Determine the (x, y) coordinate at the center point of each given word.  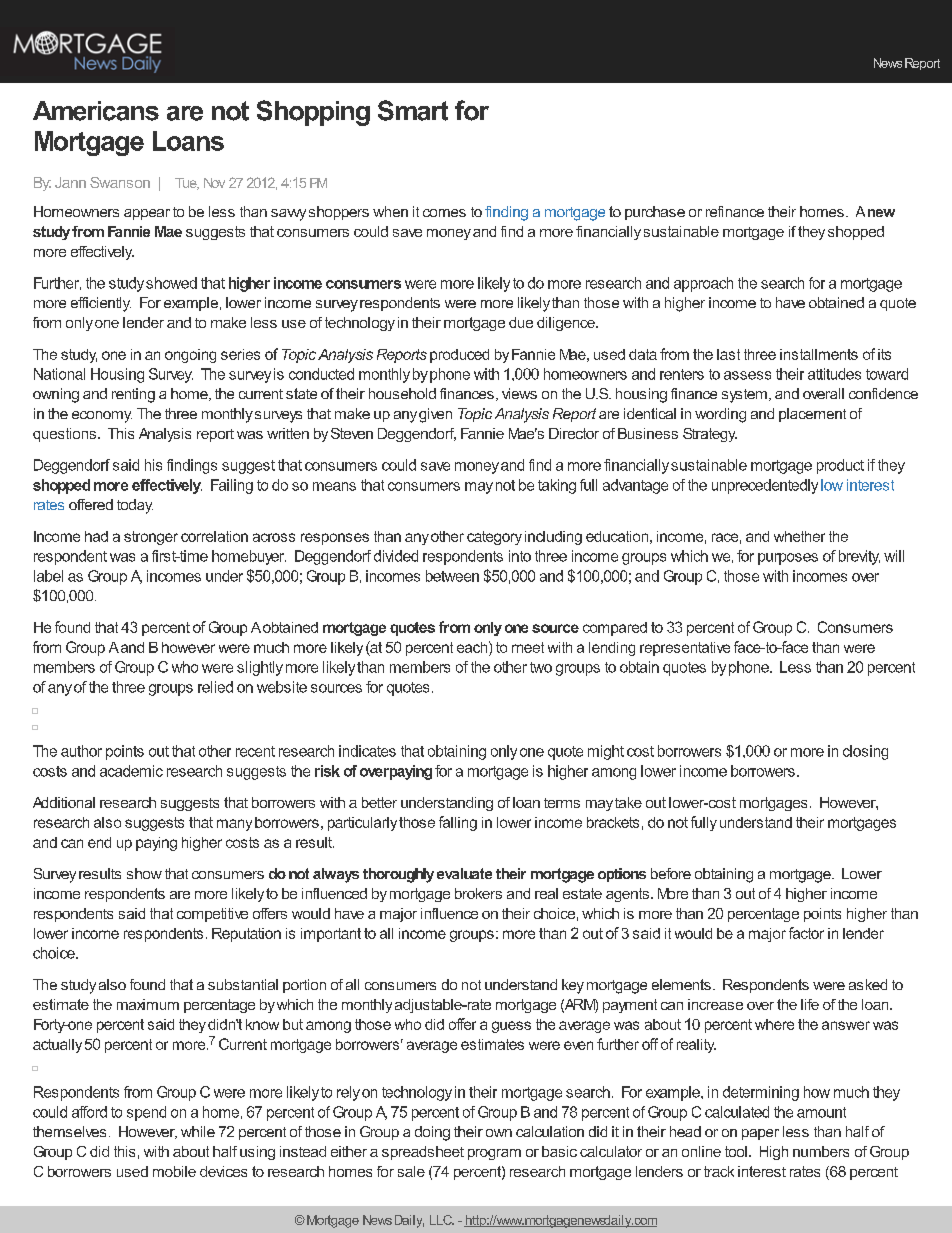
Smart (413, 110)
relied (215, 687)
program (494, 1154)
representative (685, 649)
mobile (174, 1171)
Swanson (120, 182)
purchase (655, 213)
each (473, 647)
